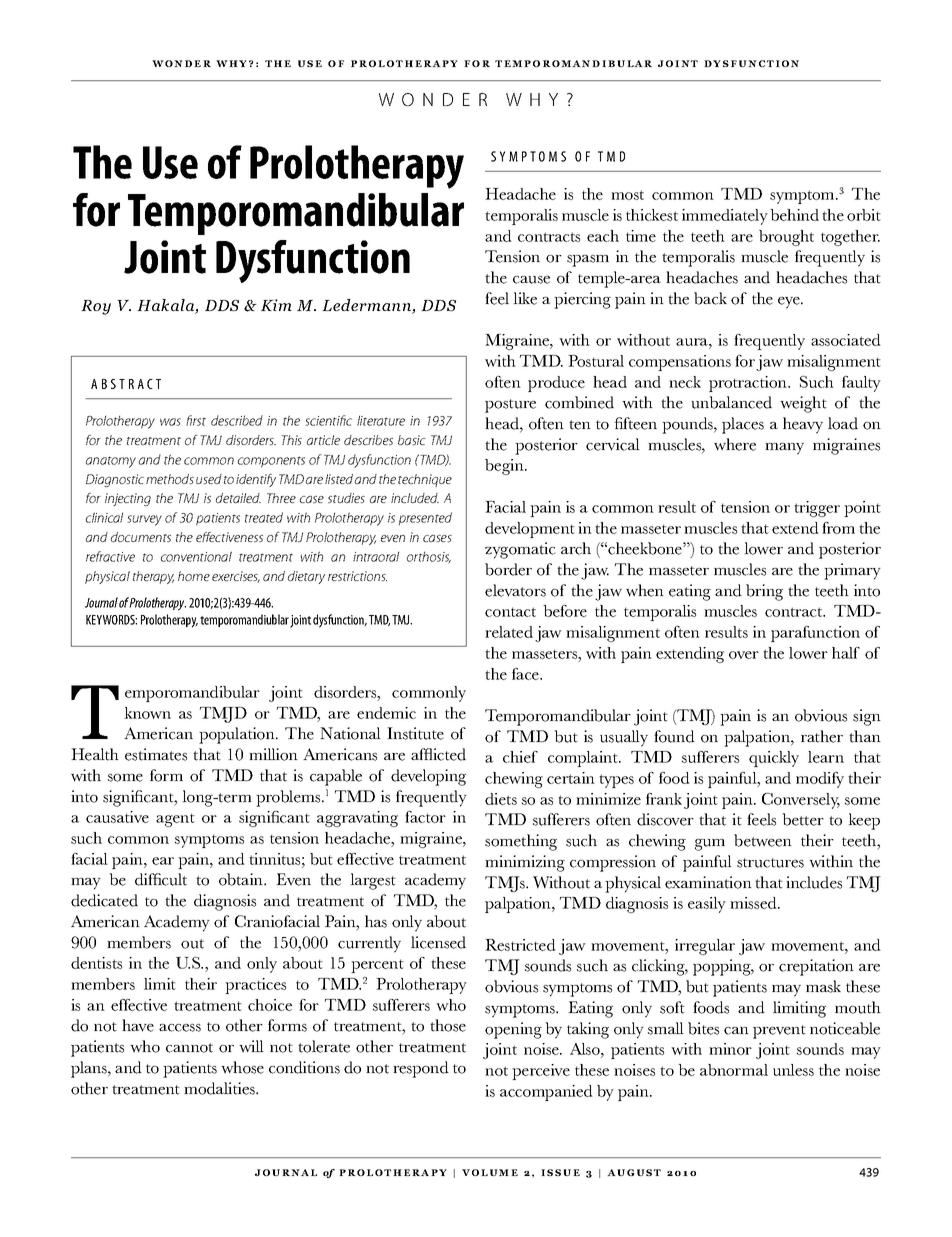 Image resolution: width=952 pixels, height=1237 pixels. I want to click on behind, so click(794, 215).
